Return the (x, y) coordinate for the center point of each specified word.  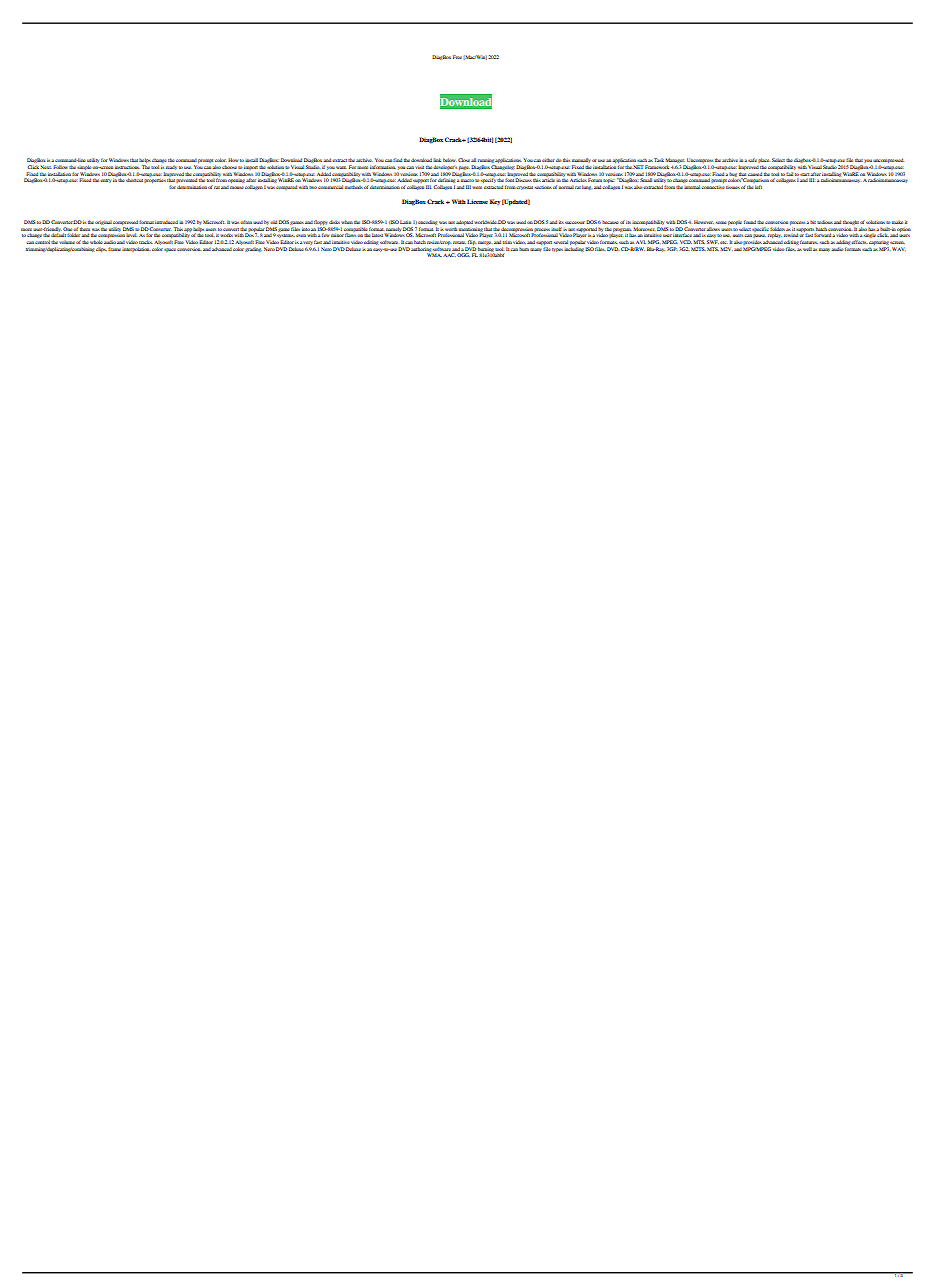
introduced (166, 222)
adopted (464, 222)
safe (752, 160)
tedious (825, 222)
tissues (733, 187)
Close (464, 160)
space (170, 250)
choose (229, 167)
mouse (237, 187)
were (477, 187)
